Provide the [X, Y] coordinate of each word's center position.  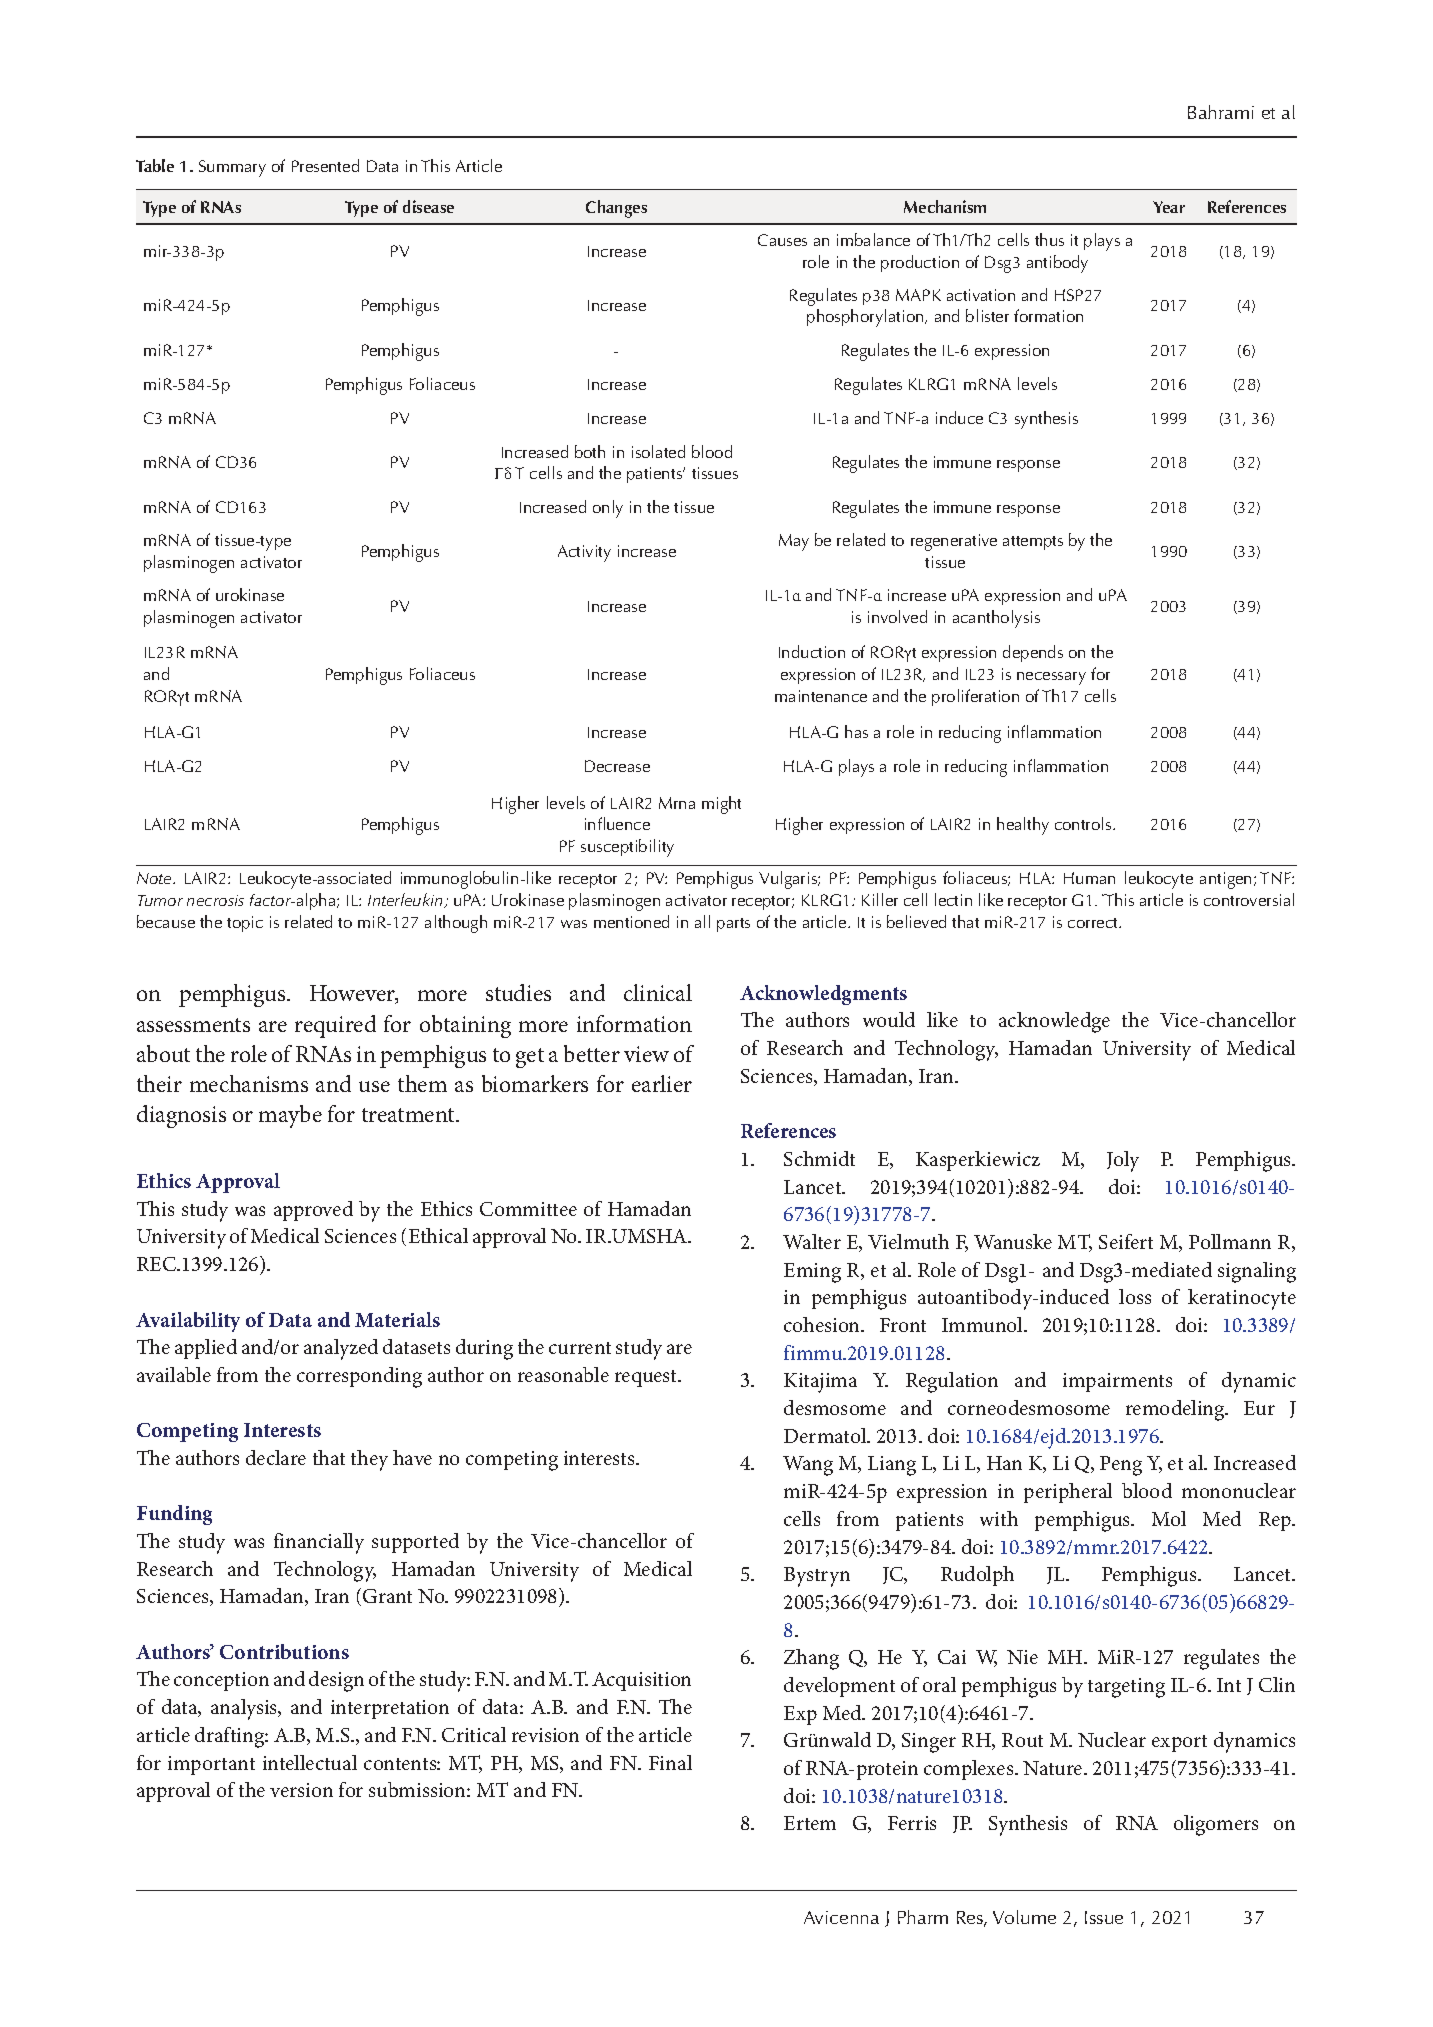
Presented [325, 165]
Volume [1024, 1917]
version [301, 1790]
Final [670, 1762]
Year [1169, 207]
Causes [782, 240]
